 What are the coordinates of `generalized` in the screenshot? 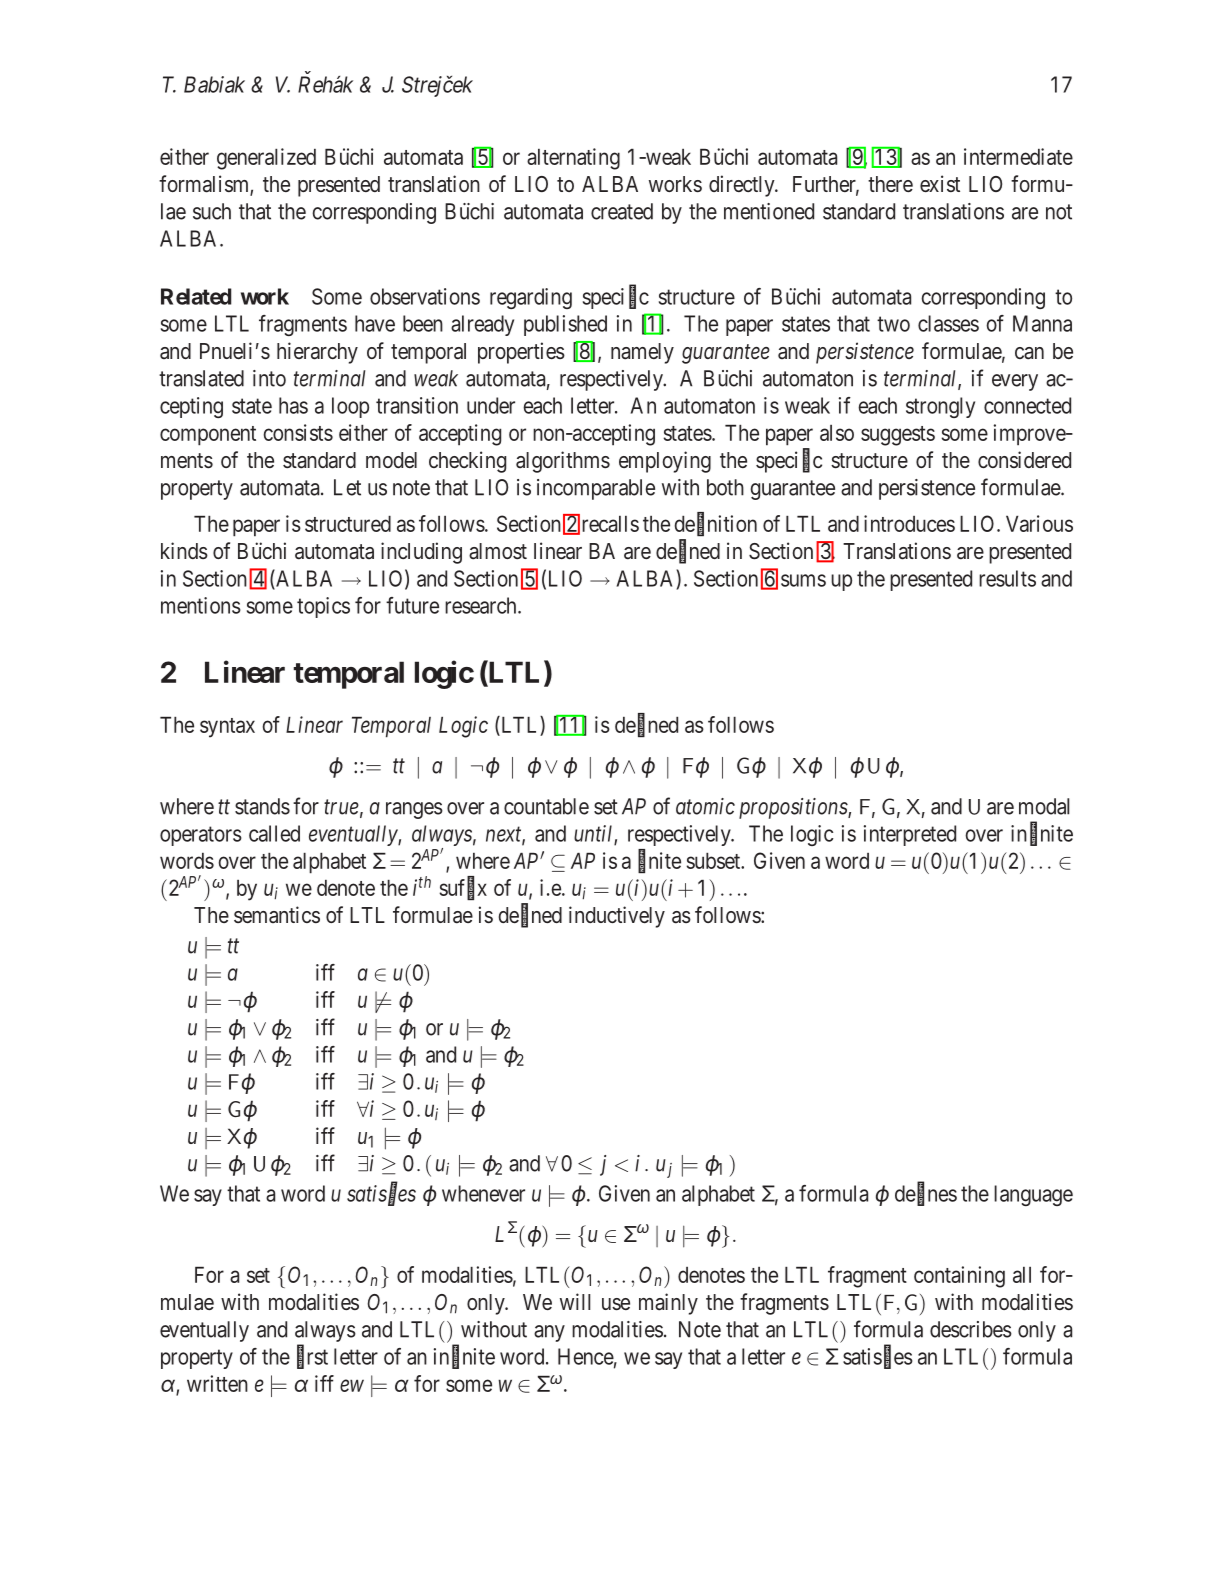 It's located at (266, 159).
